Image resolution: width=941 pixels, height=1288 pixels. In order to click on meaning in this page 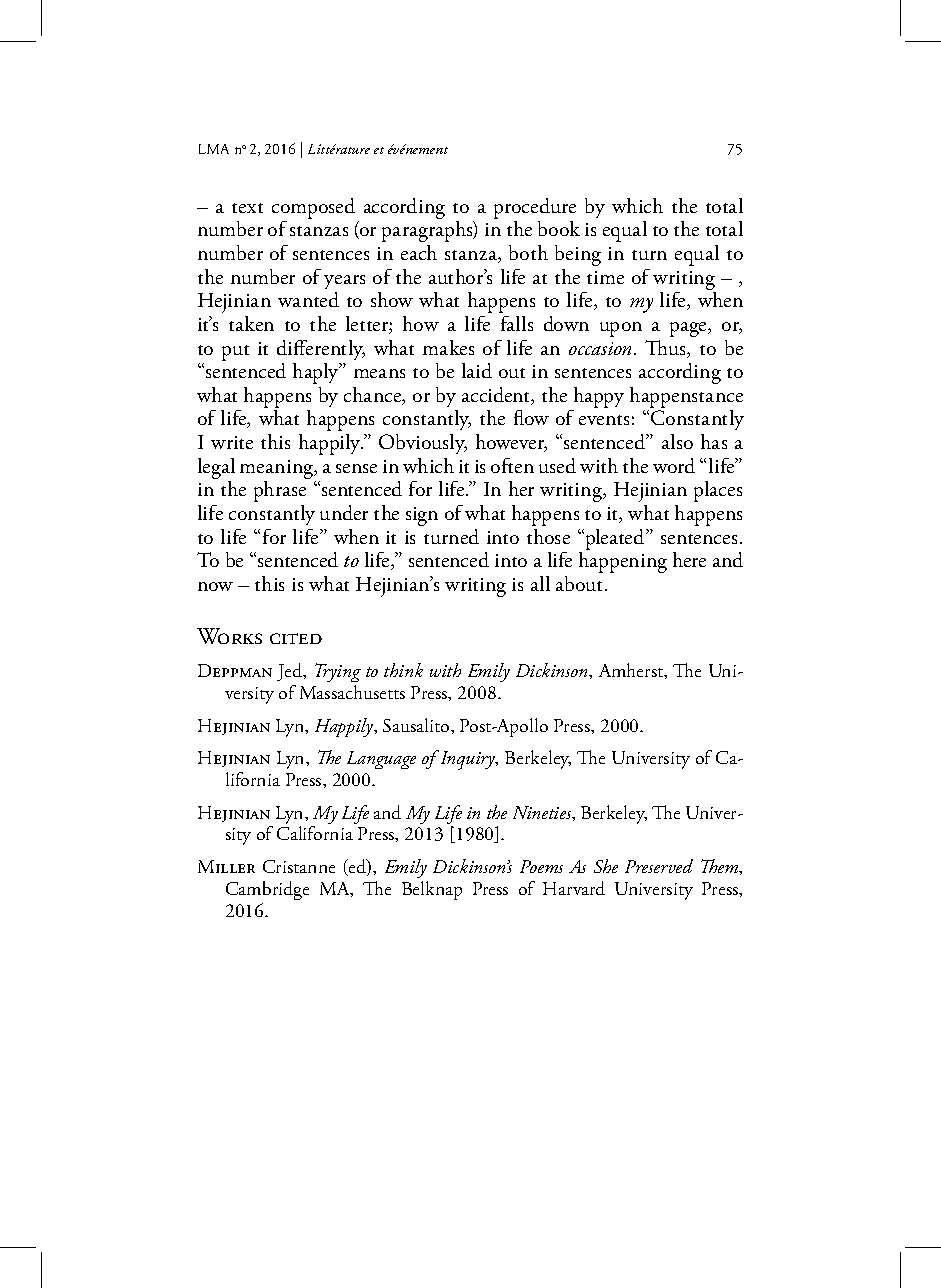, I will do `click(278, 469)`.
